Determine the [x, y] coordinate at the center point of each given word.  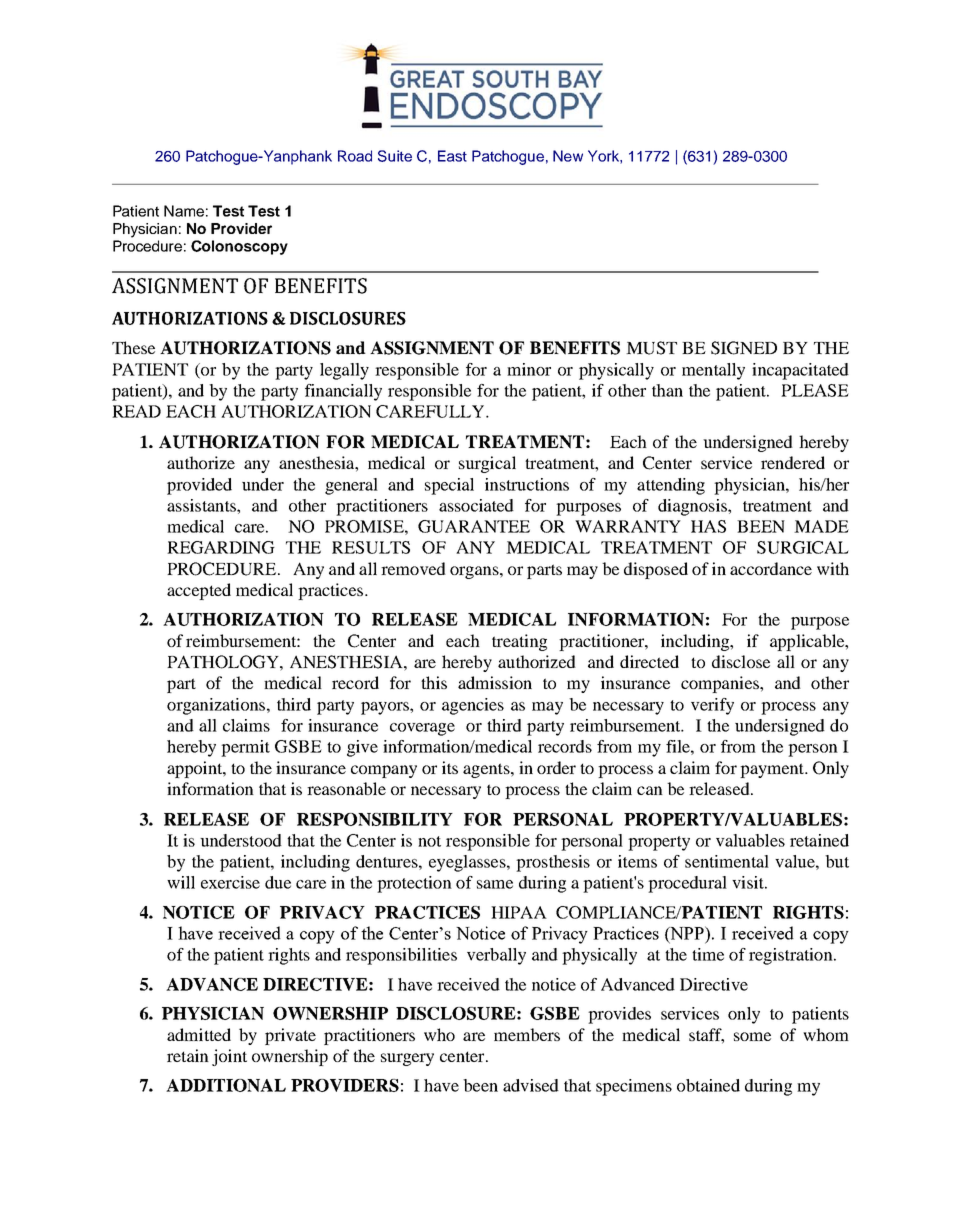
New [568, 156]
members [527, 1034]
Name [184, 211]
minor [529, 369]
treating [519, 642]
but [837, 861]
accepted [199, 591]
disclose [741, 661]
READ [136, 411]
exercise [230, 882]
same [495, 884]
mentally [713, 371]
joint [229, 1057]
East [452, 156]
